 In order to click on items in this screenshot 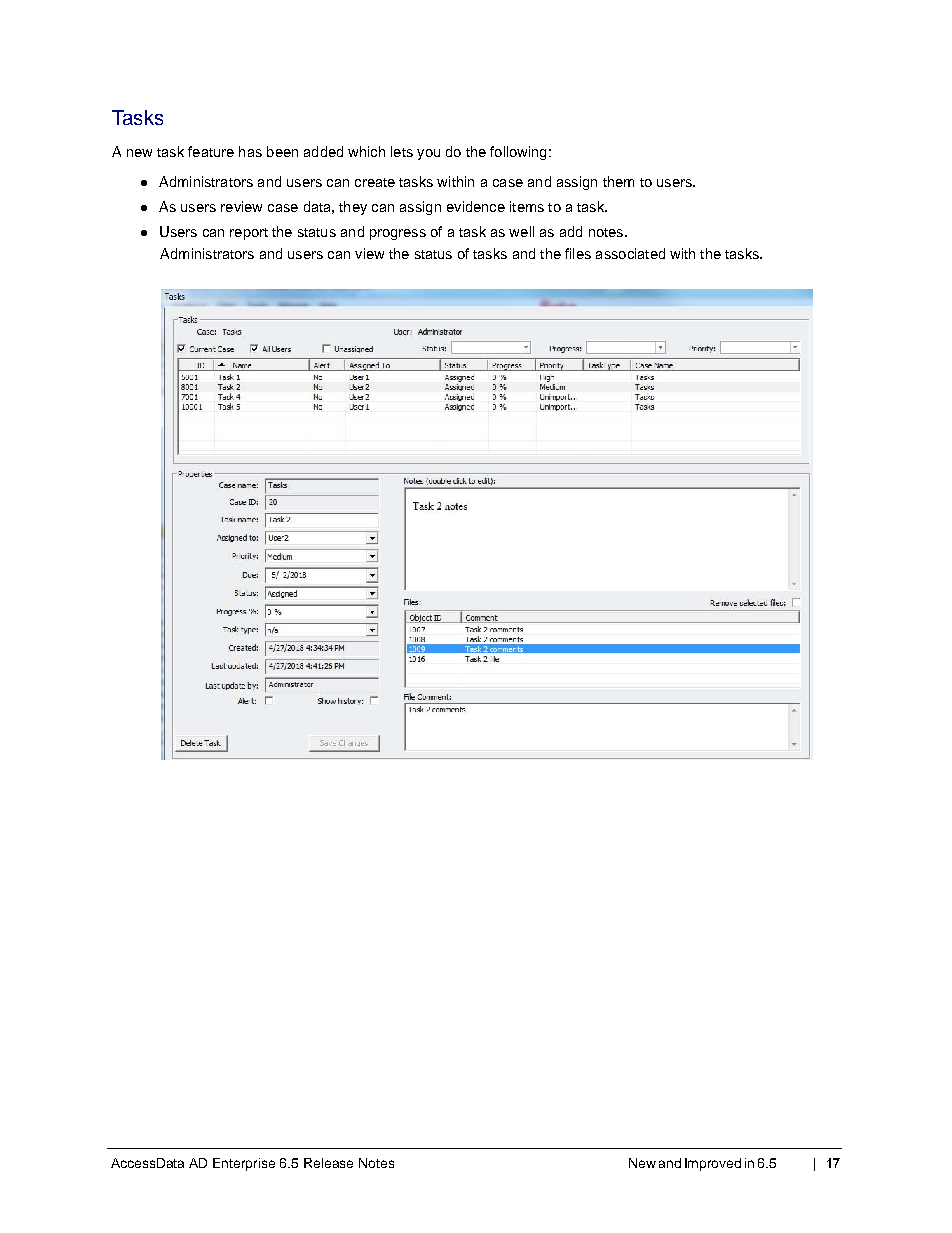, I will do `click(527, 206)`.
